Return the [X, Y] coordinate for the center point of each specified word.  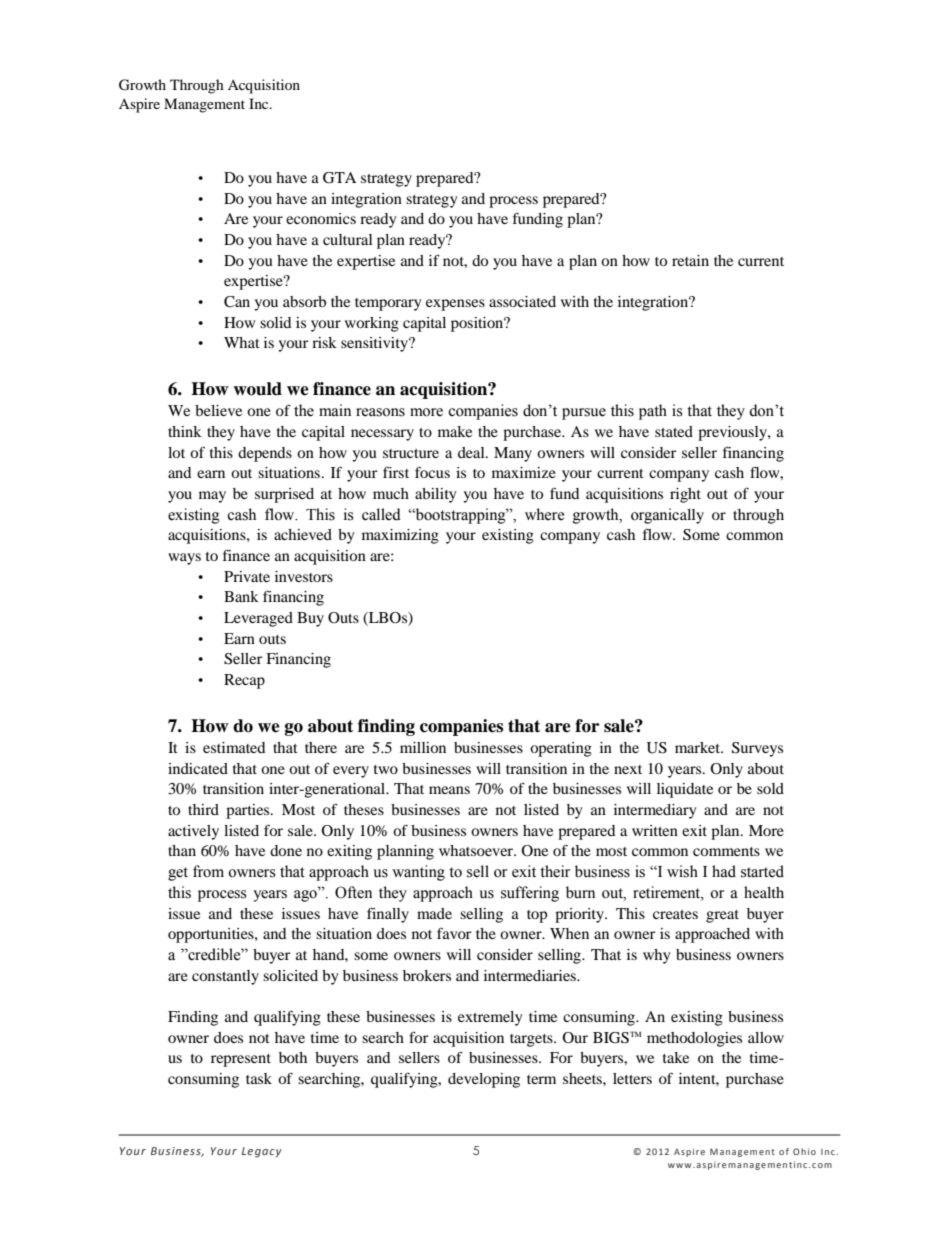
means [449, 790]
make [455, 431]
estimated [234, 747]
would [257, 389]
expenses [455, 305]
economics [321, 218]
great [722, 916]
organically [667, 516]
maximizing [400, 536]
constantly [225, 977]
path [653, 412]
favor [454, 933]
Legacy [262, 1152]
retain [690, 260]
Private [247, 576]
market [699, 747]
